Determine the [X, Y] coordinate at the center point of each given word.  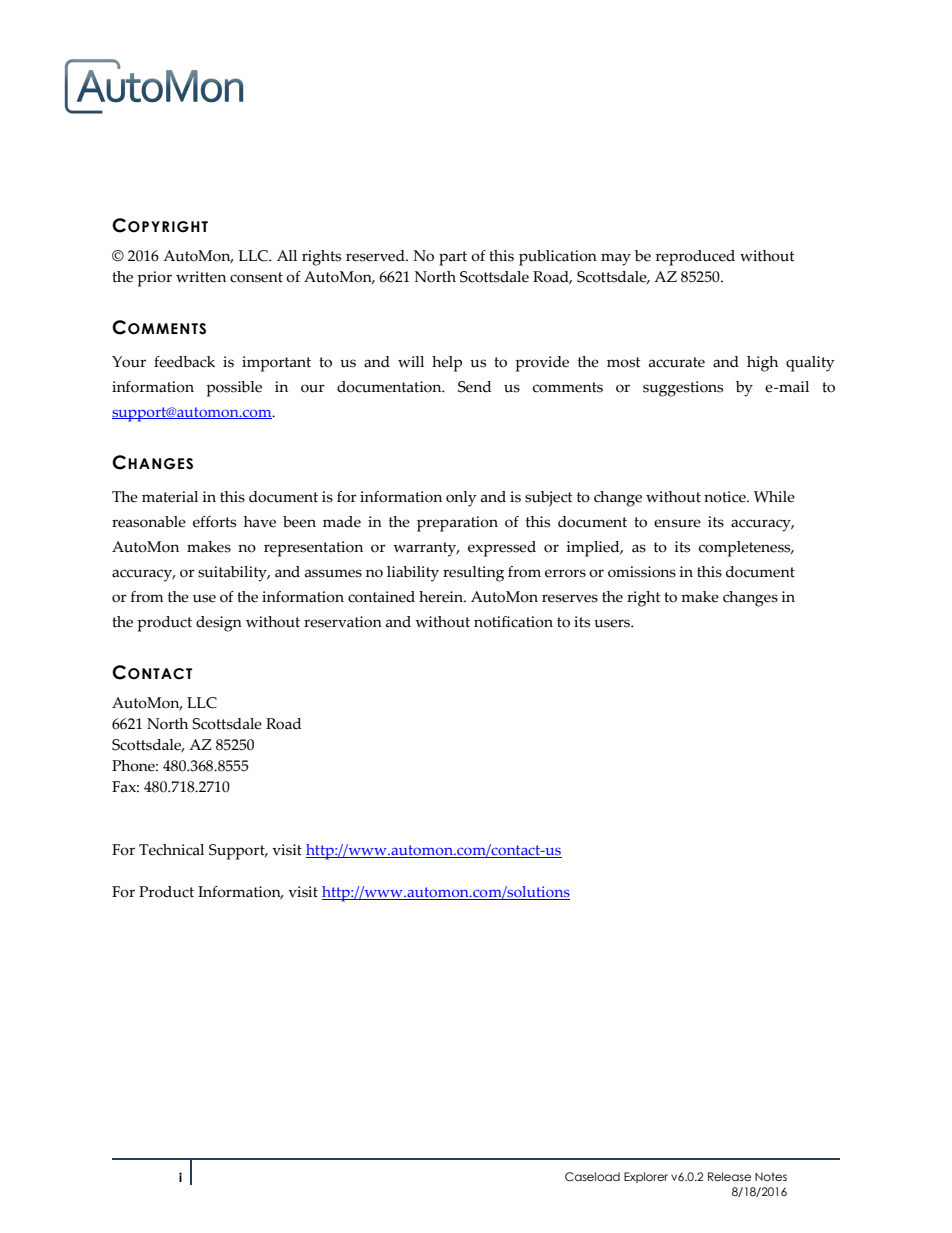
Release [729, 1176]
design [219, 624]
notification [513, 622]
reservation [343, 622]
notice [726, 497]
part [453, 258]
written [201, 277]
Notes [771, 1176]
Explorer [646, 1177]
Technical [171, 850]
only [461, 499]
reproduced [695, 258]
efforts [214, 522]
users [613, 623]
